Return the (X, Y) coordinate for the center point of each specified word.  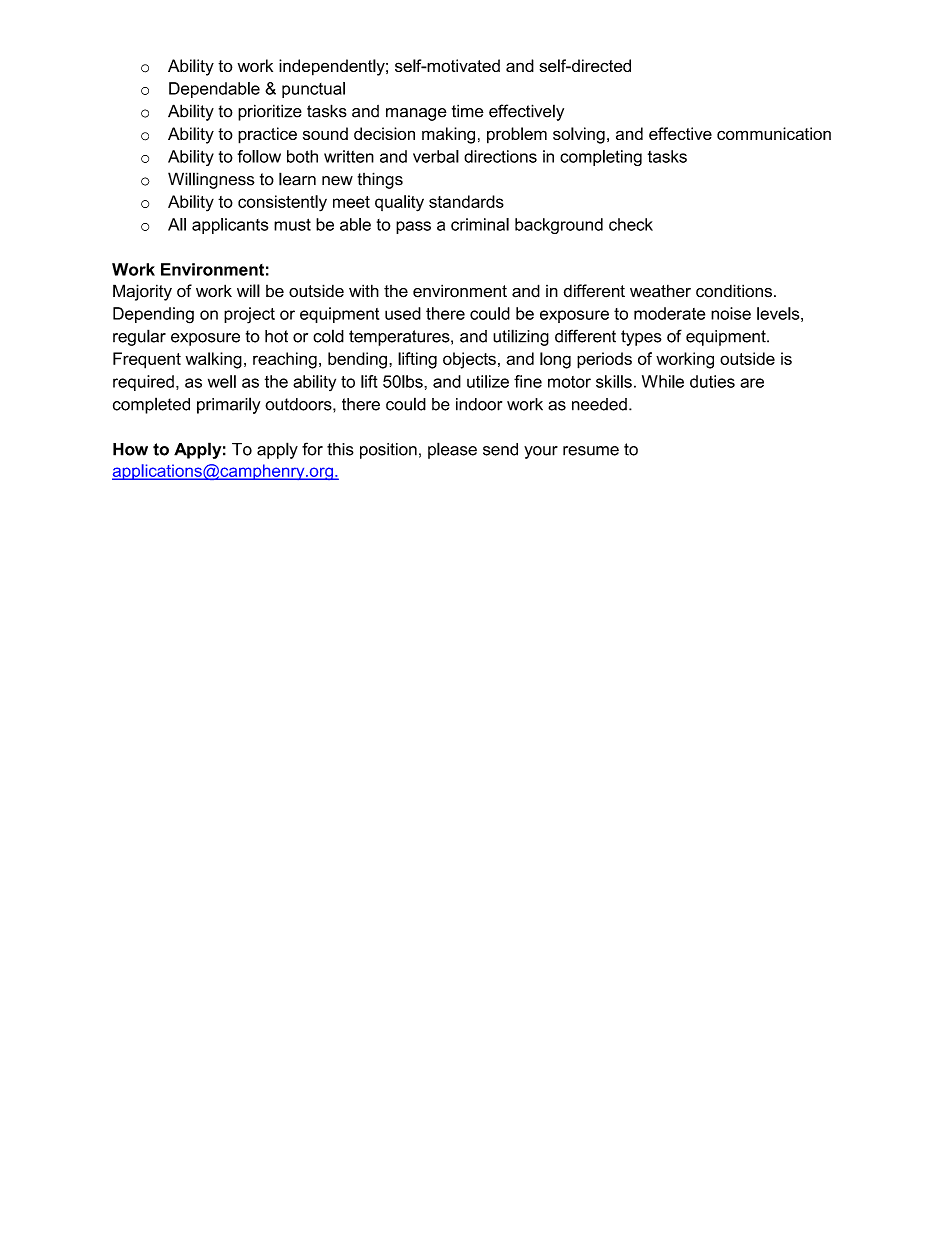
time (468, 111)
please (452, 450)
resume (591, 451)
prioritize (270, 112)
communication (774, 133)
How (130, 449)
